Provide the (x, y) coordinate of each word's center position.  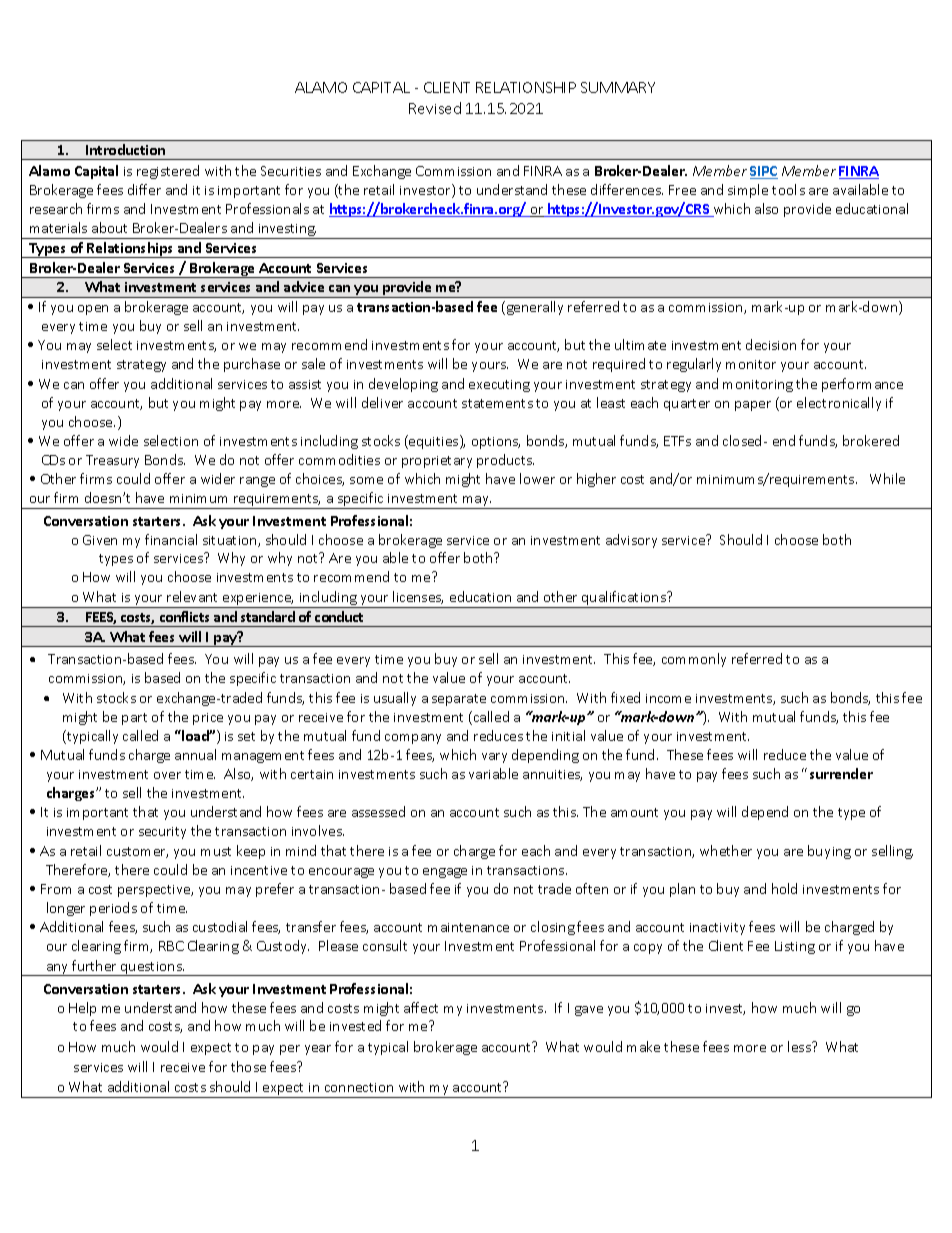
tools (788, 189)
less (800, 1046)
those (248, 1066)
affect (421, 1007)
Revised (435, 108)
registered (168, 172)
